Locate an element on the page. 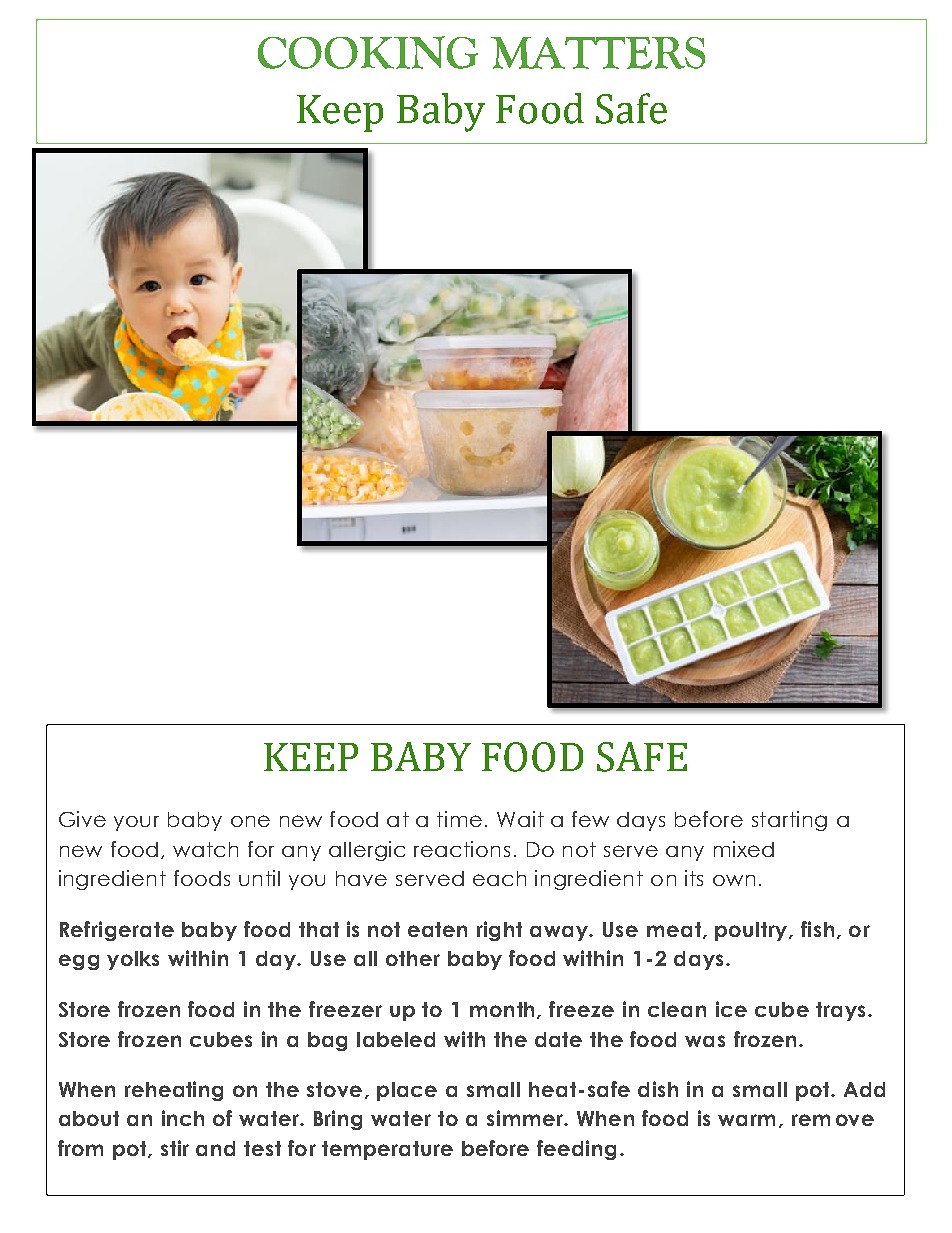 This document has width=952, height=1233. Give is located at coordinates (82, 819).
